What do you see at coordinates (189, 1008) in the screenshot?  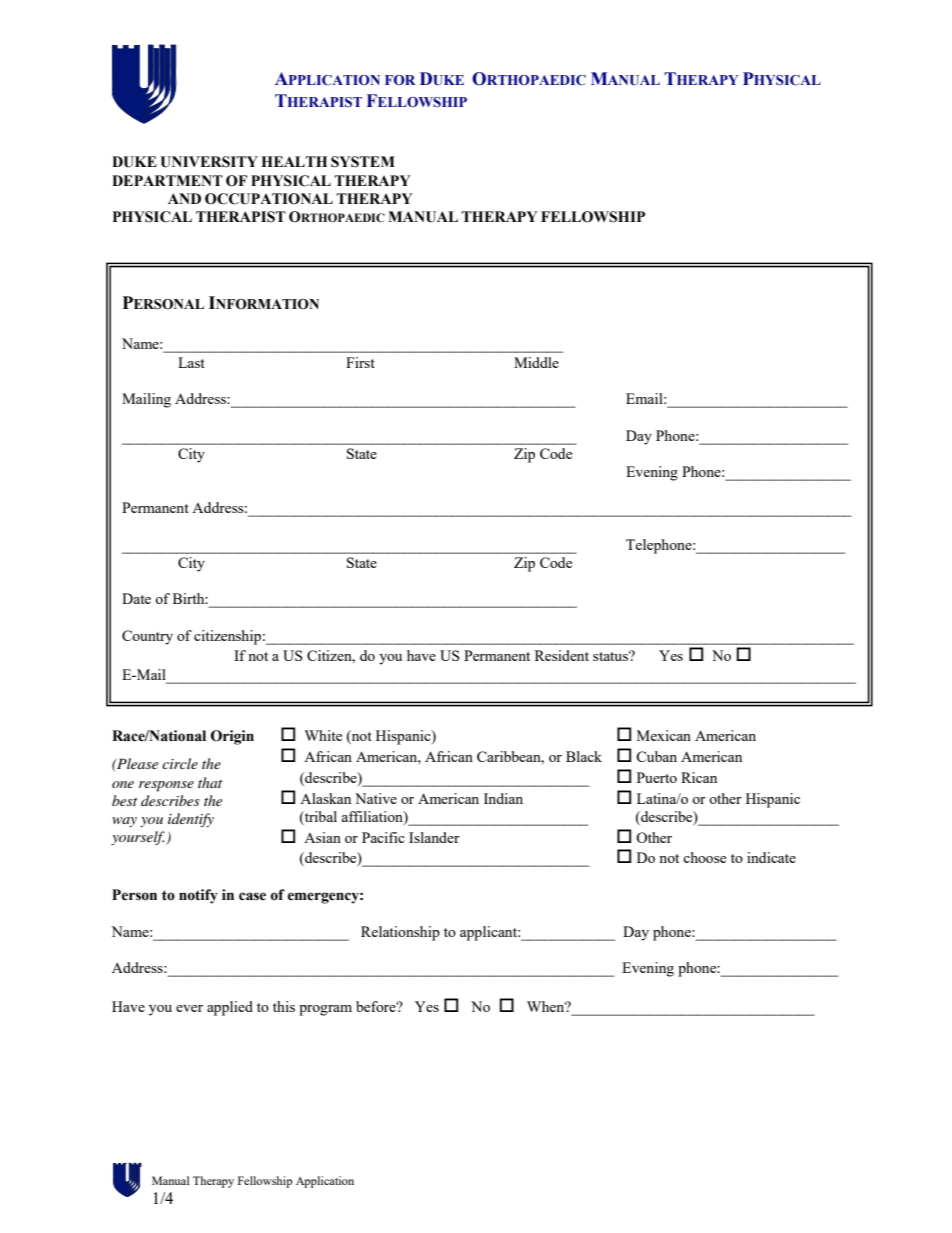 I see `ever` at bounding box center [189, 1008].
